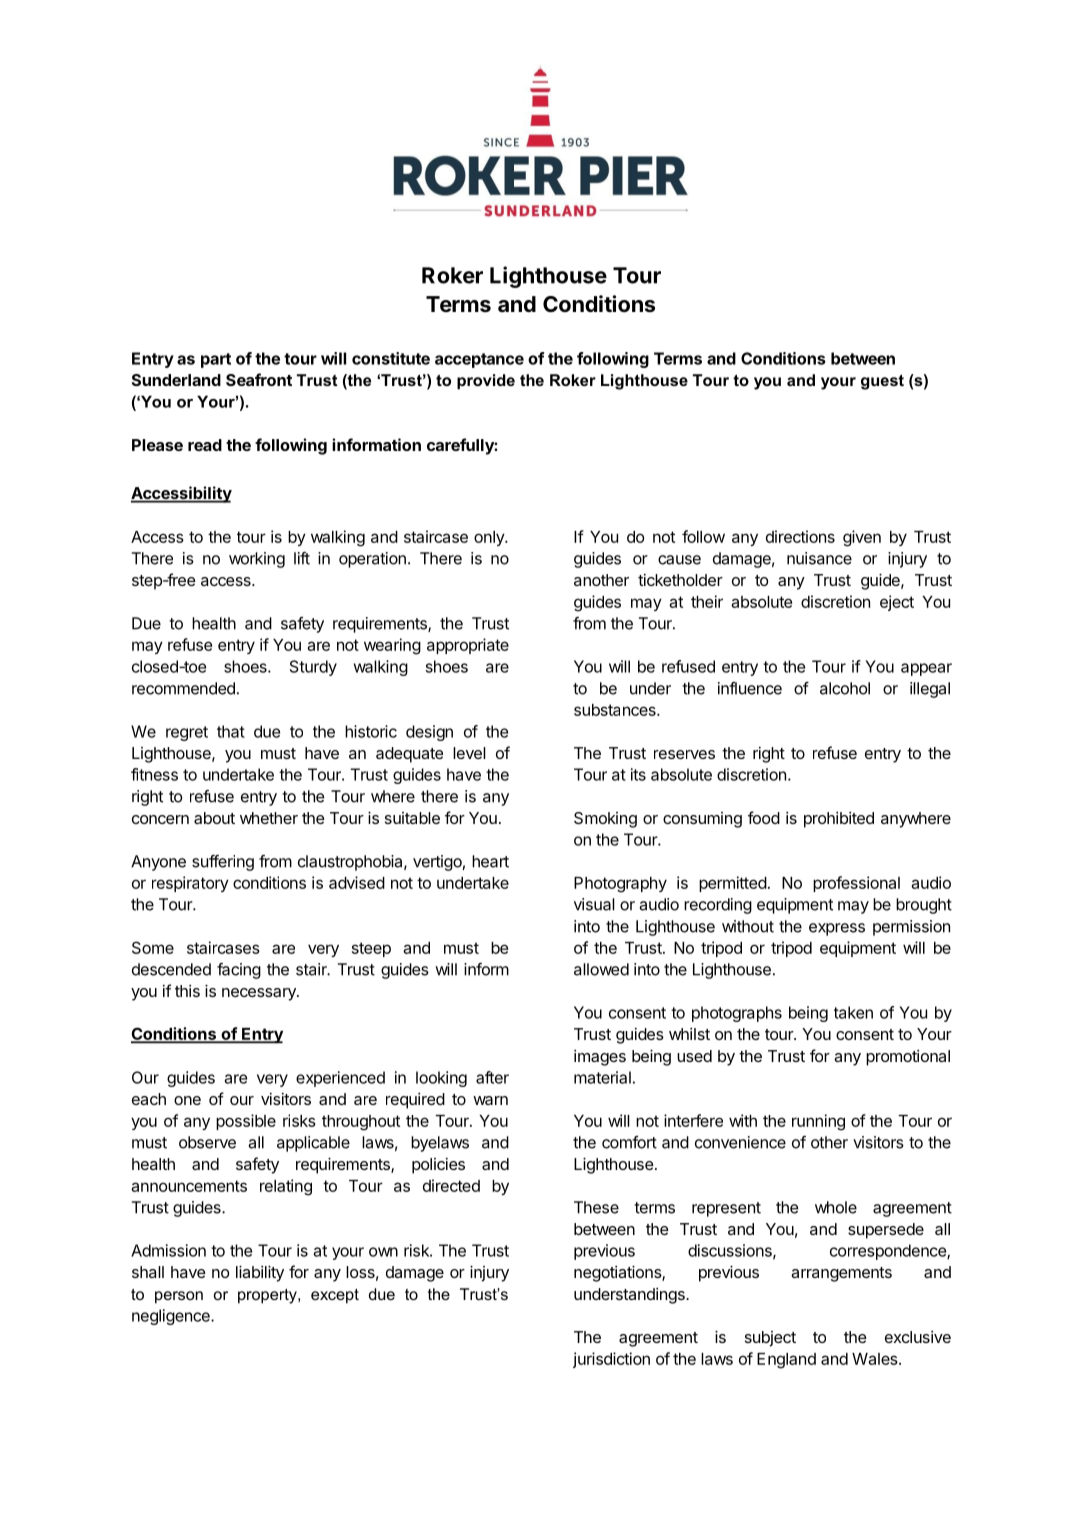  I want to click on alcohol, so click(845, 688).
